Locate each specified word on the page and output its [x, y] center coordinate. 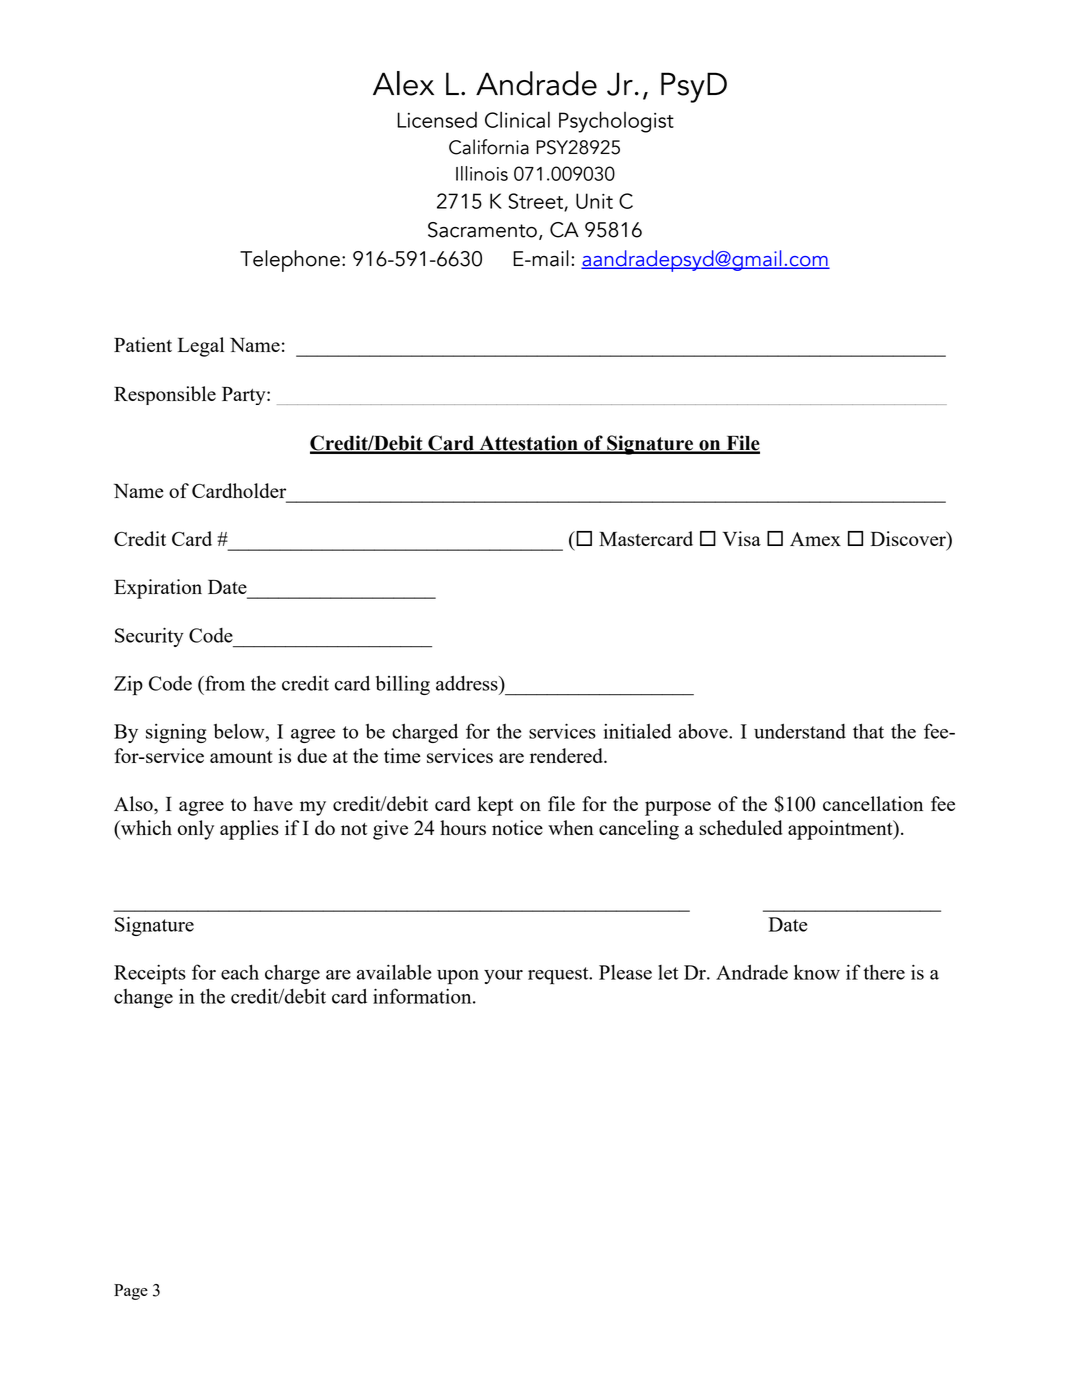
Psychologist [616, 122]
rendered [567, 755]
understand [800, 731]
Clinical [517, 119]
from [224, 683]
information [423, 996]
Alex [403, 83]
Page [131, 1292]
